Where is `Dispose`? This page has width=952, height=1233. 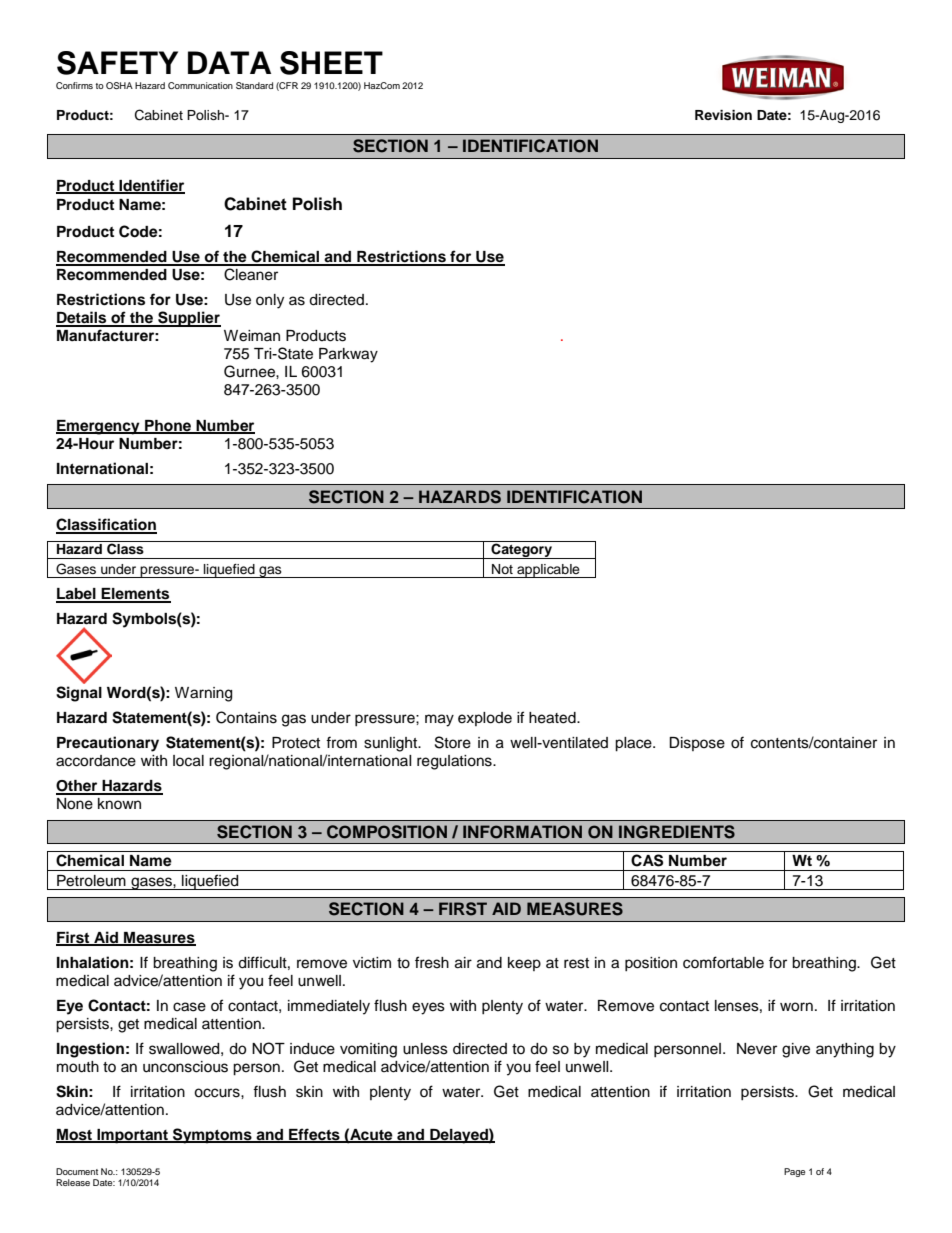
Dispose is located at coordinates (697, 744).
